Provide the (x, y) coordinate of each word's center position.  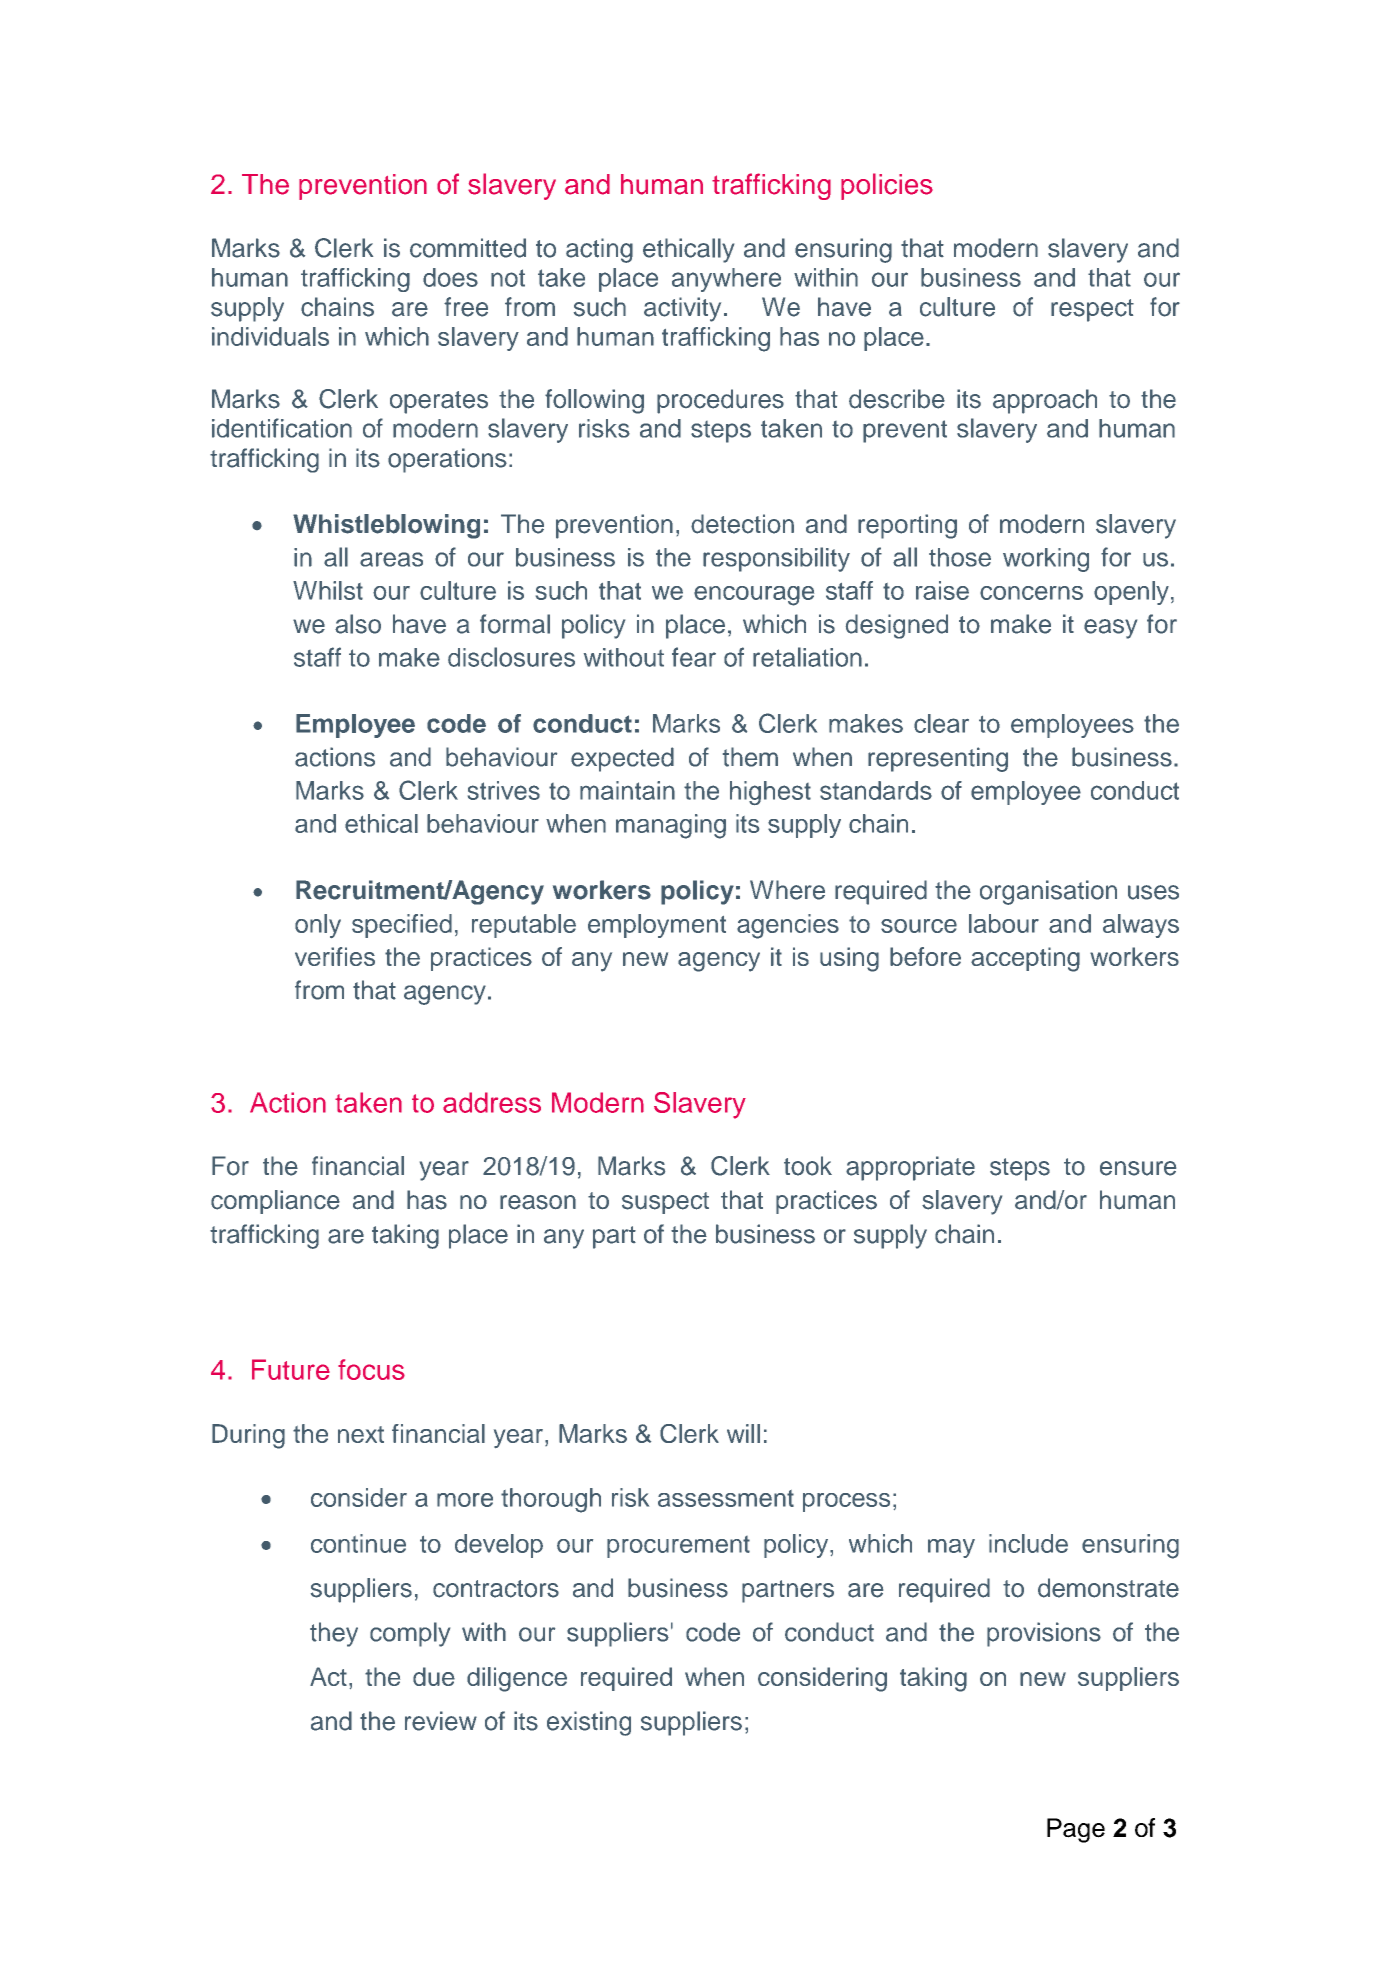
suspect (665, 1203)
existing (589, 1723)
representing (938, 759)
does (450, 277)
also (358, 624)
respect (1092, 310)
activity (682, 309)
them (750, 757)
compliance (275, 1202)
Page (1076, 1830)
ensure (1138, 1168)
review (441, 1721)
